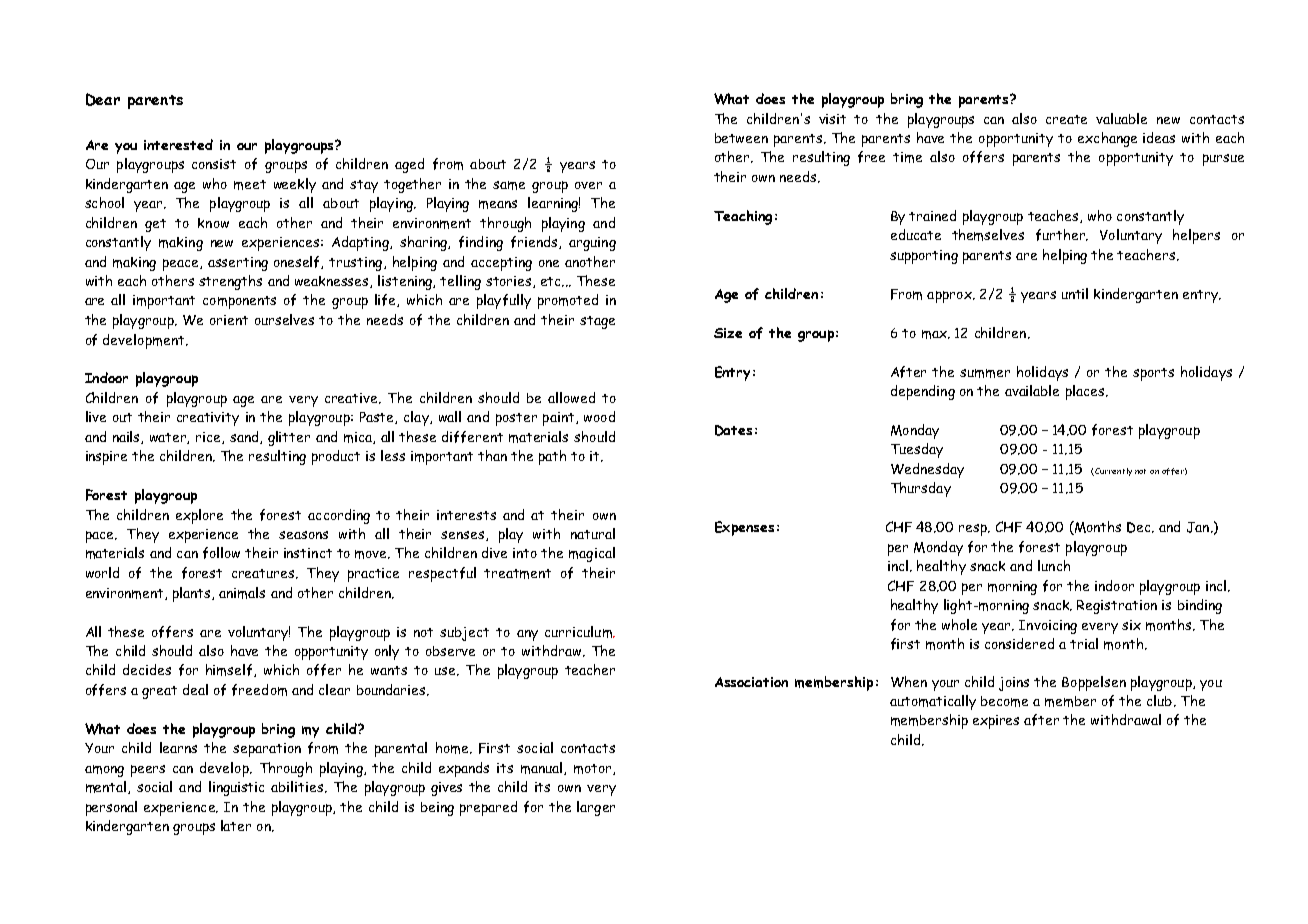 The height and width of the screenshot is (924, 1308). What do you see at coordinates (230, 282) in the screenshot?
I see `strengths` at bounding box center [230, 282].
